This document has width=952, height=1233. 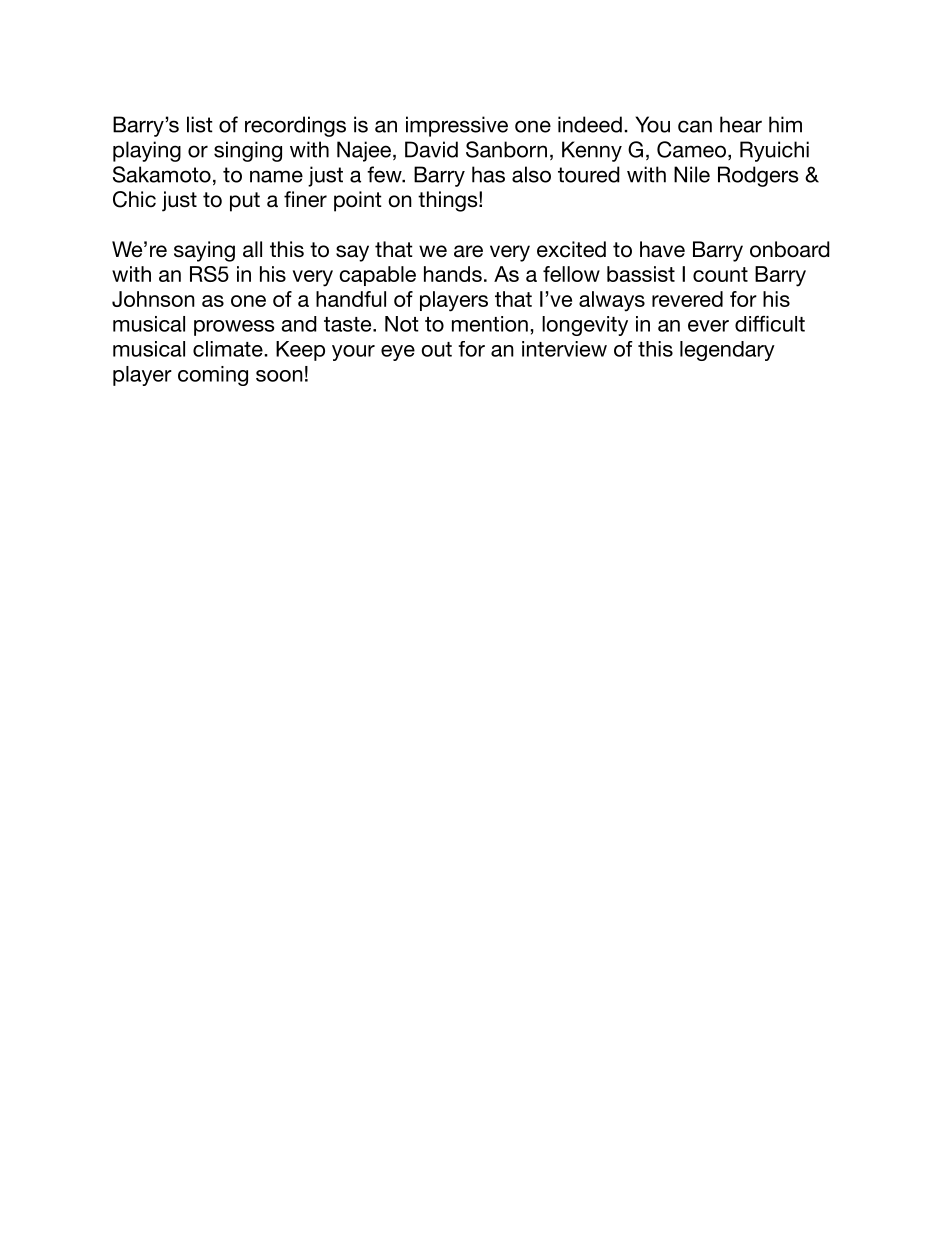 I want to click on legendary, so click(x=727, y=351).
